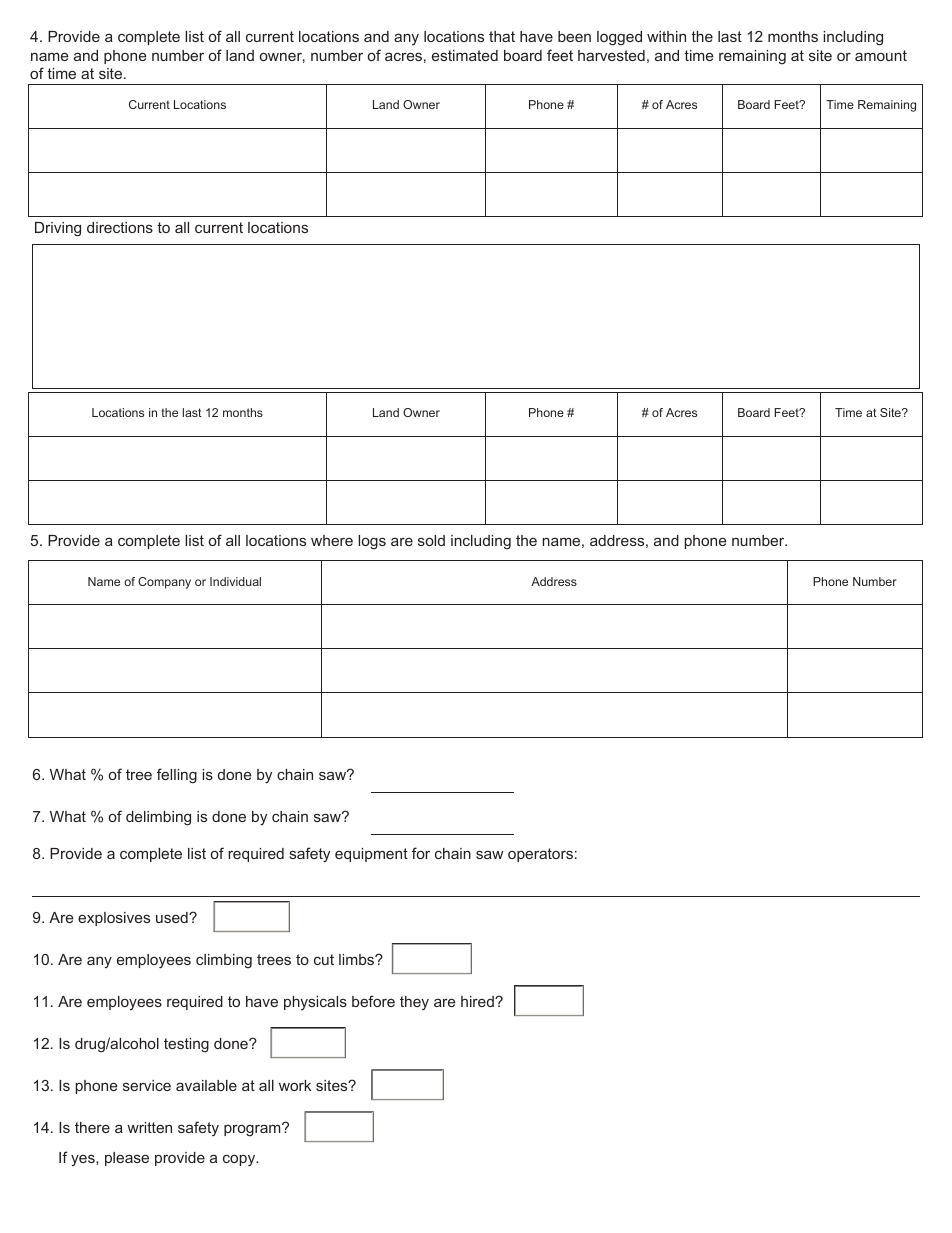 This page has height=1233, width=952. Describe the element at coordinates (371, 855) in the page. I see `equipment` at that location.
